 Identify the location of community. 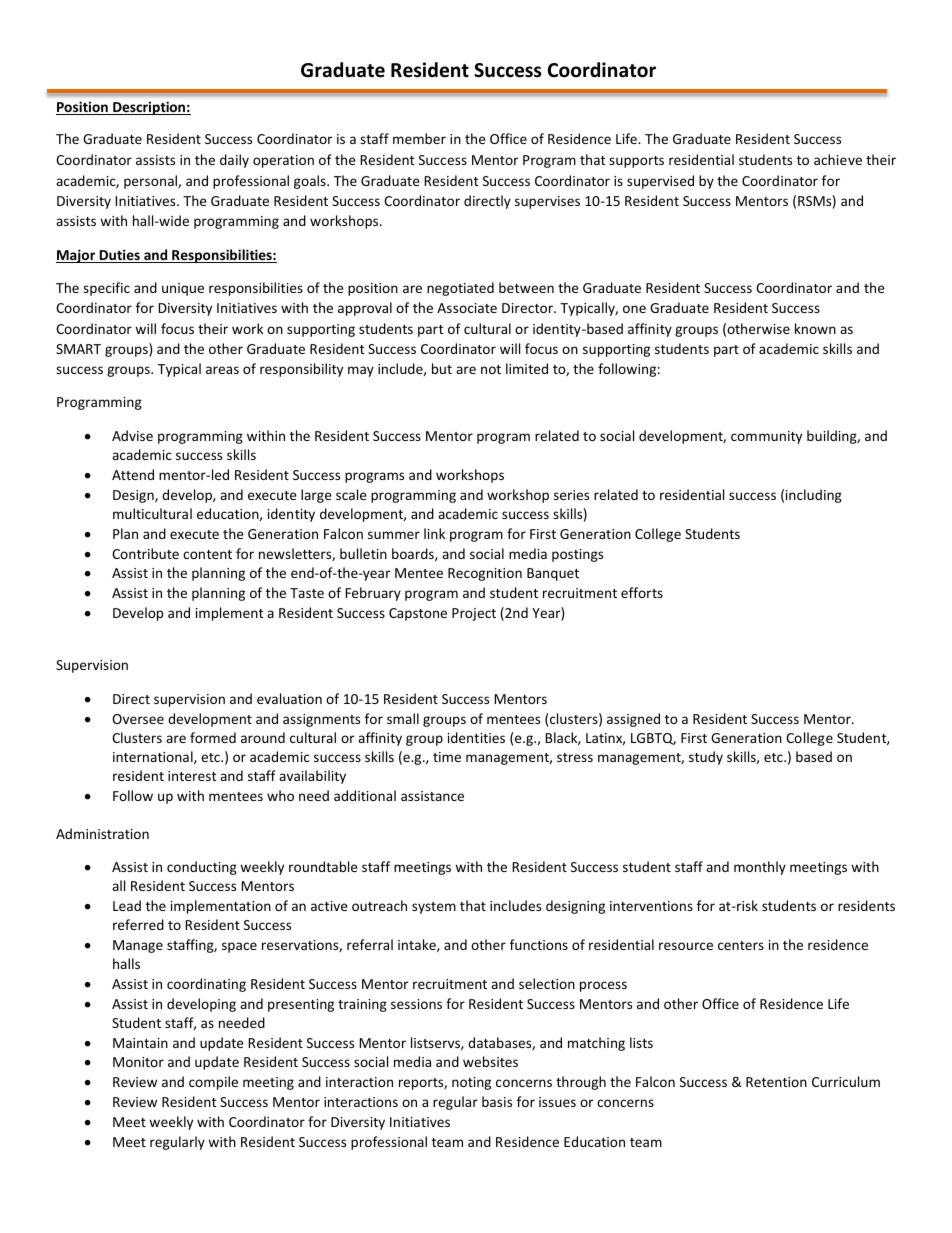
(766, 437).
